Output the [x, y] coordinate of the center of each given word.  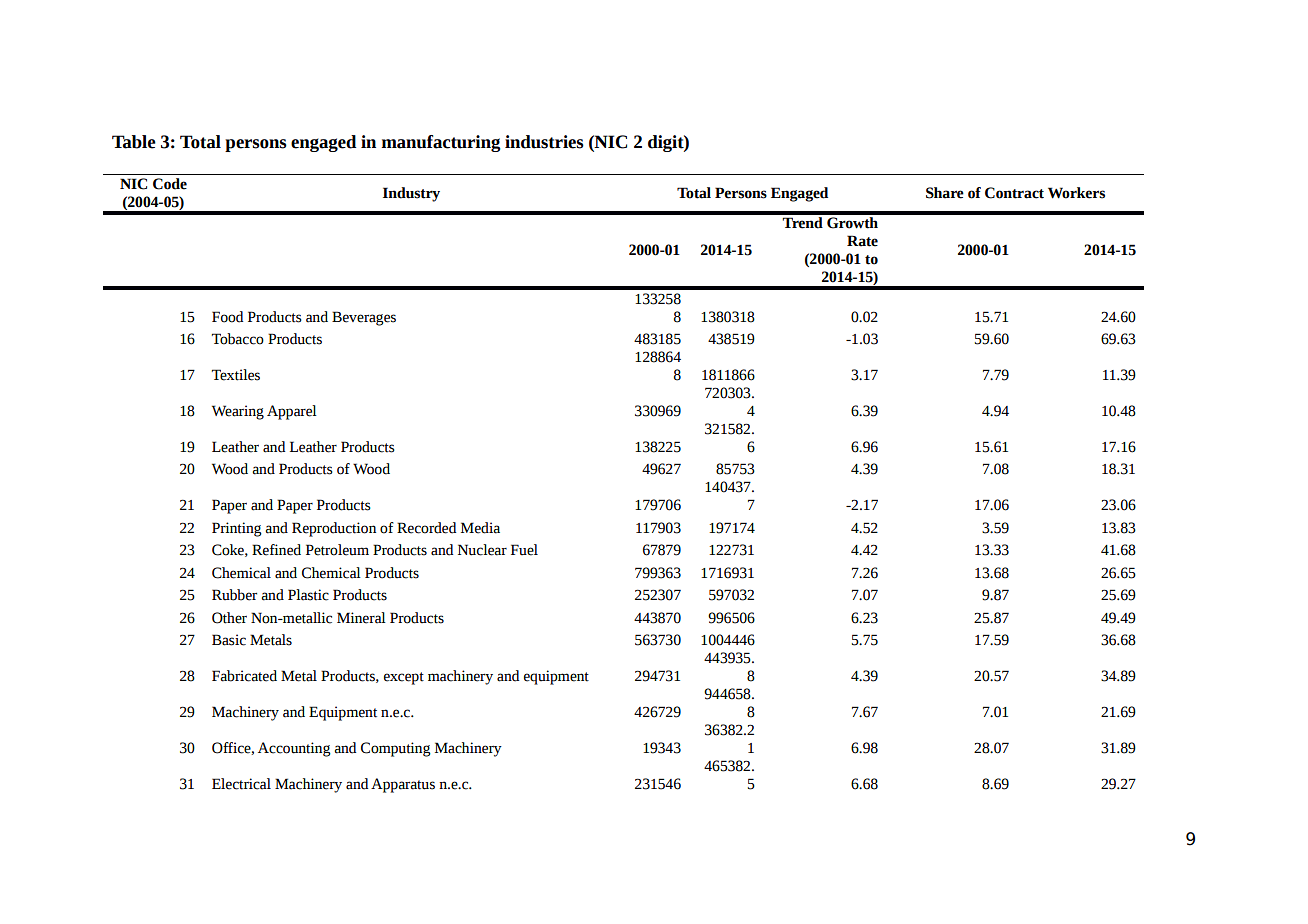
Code [170, 184]
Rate [862, 241]
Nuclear [482, 550]
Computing [396, 749]
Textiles [236, 375]
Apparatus [403, 785]
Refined [276, 550]
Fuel [524, 550]
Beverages [364, 318]
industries [544, 142]
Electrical [241, 784]
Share [945, 193]
